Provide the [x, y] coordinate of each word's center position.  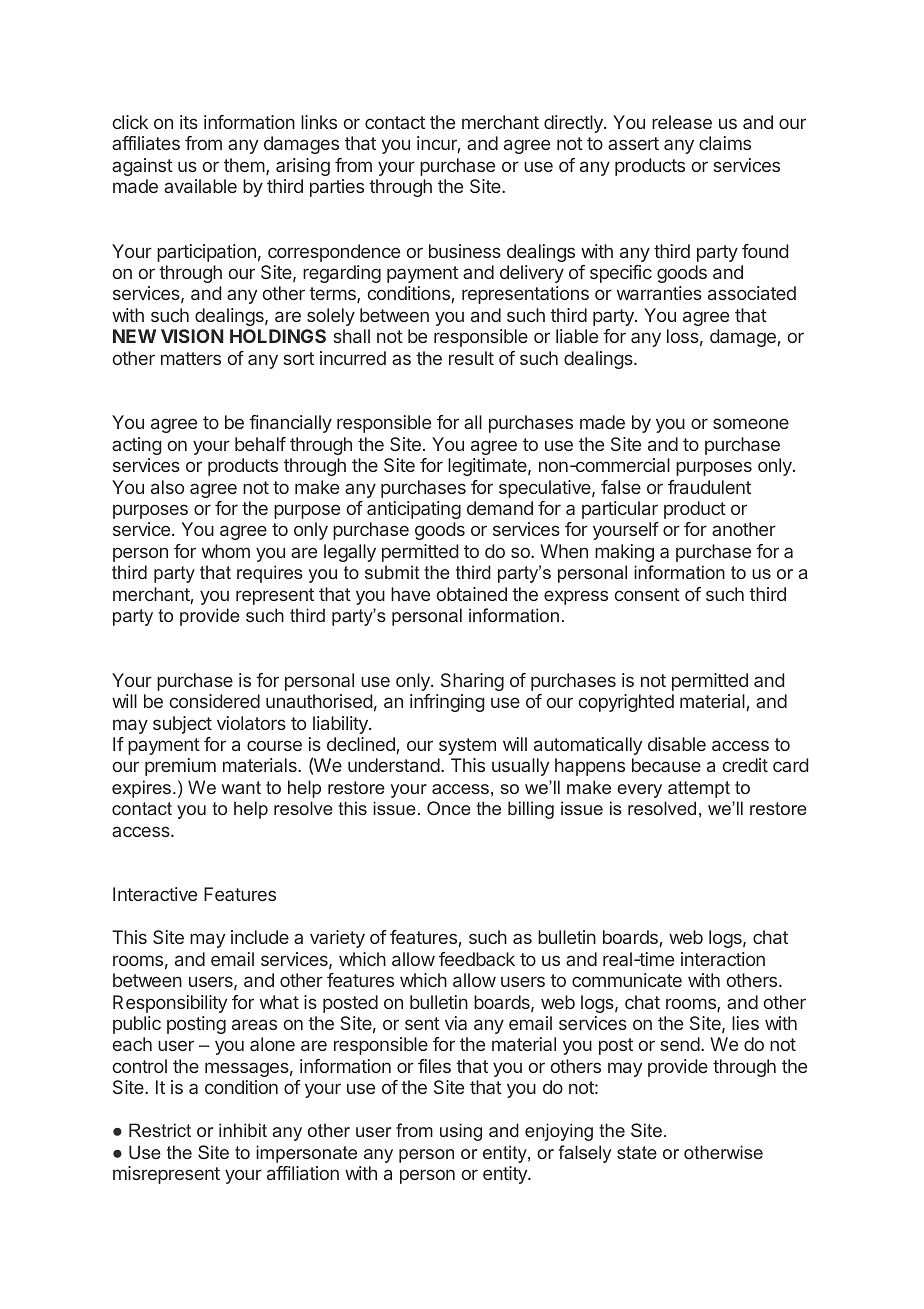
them [244, 165]
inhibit [243, 1130]
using [461, 1132]
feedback [477, 959]
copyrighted [626, 703]
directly [574, 124]
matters [191, 358]
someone [751, 423]
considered [215, 701]
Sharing [472, 682]
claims [725, 143]
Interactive [155, 894]
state [637, 1152]
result [471, 358]
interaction [723, 959]
